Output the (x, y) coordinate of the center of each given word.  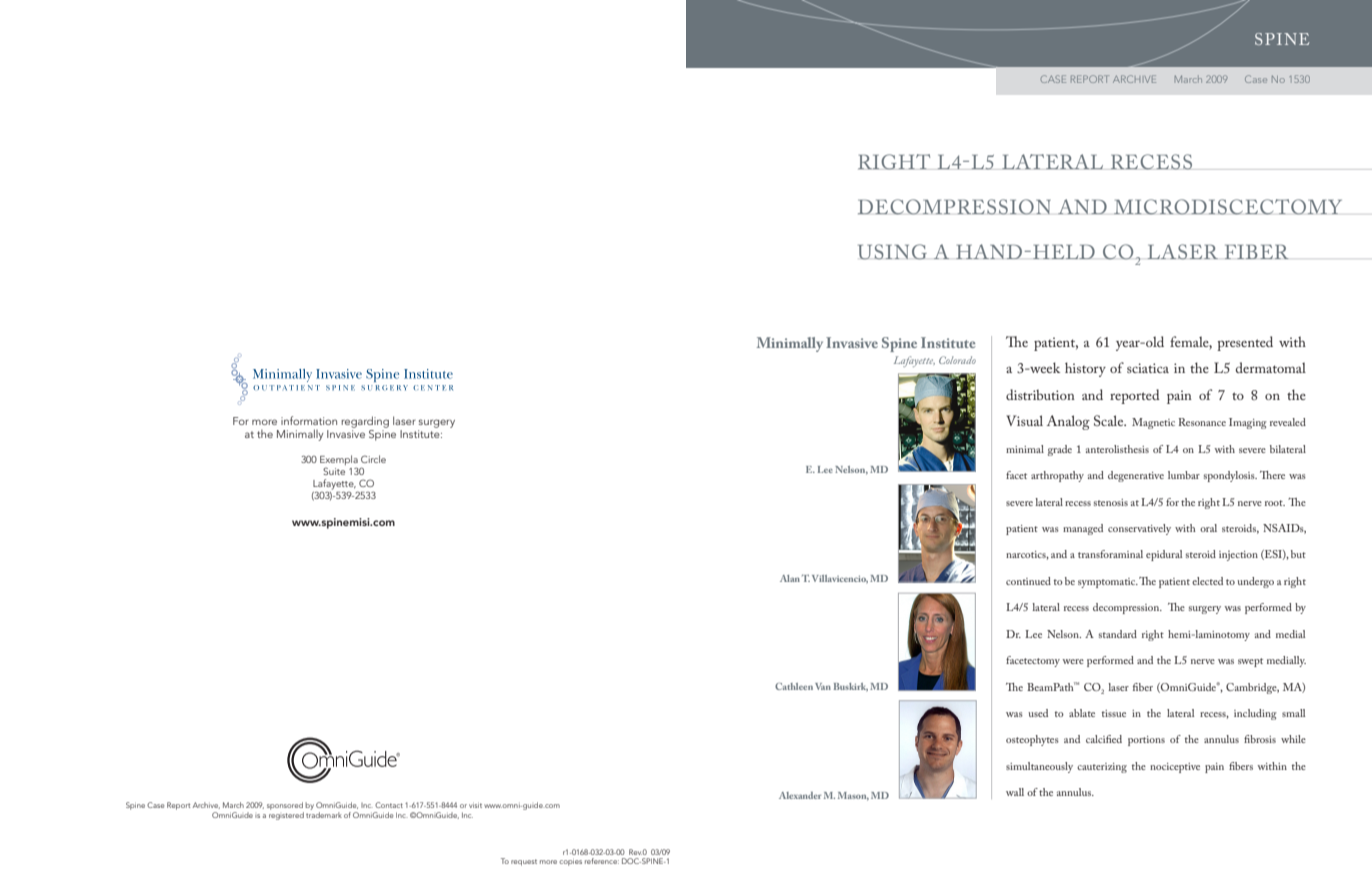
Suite (334, 471)
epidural (1164, 555)
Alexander (800, 795)
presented (1245, 343)
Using (892, 252)
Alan (790, 578)
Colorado (957, 360)
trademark (324, 813)
